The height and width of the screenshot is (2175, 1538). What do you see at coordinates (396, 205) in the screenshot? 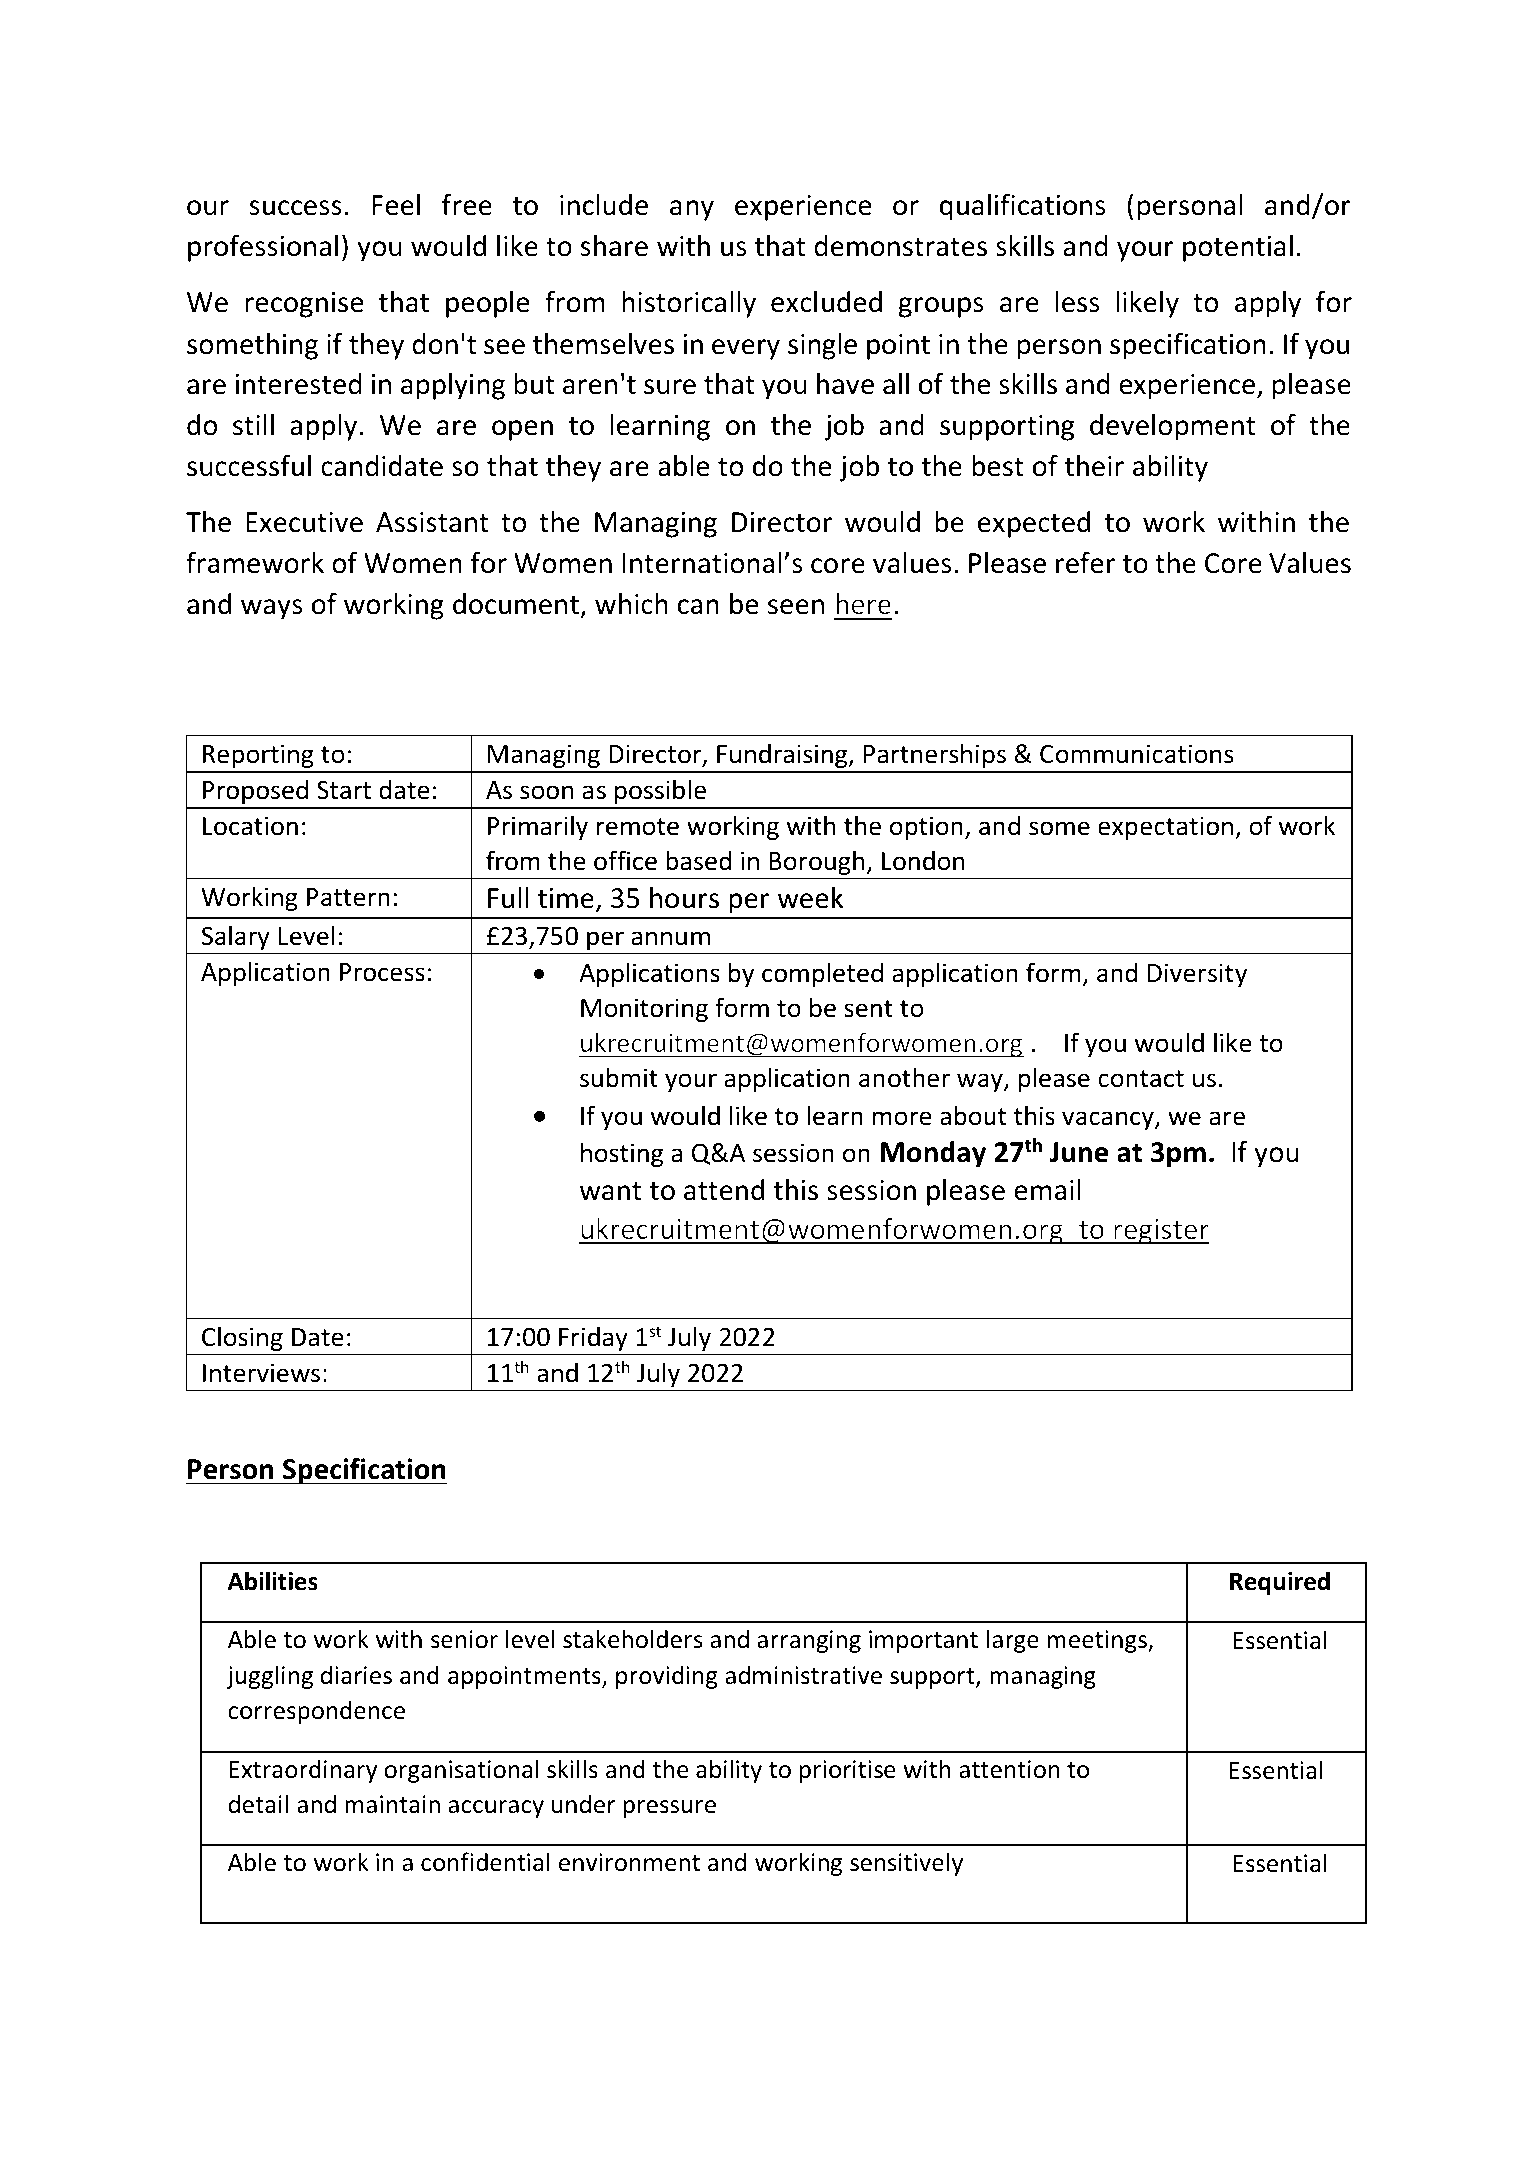
I see `Feel` at bounding box center [396, 205].
